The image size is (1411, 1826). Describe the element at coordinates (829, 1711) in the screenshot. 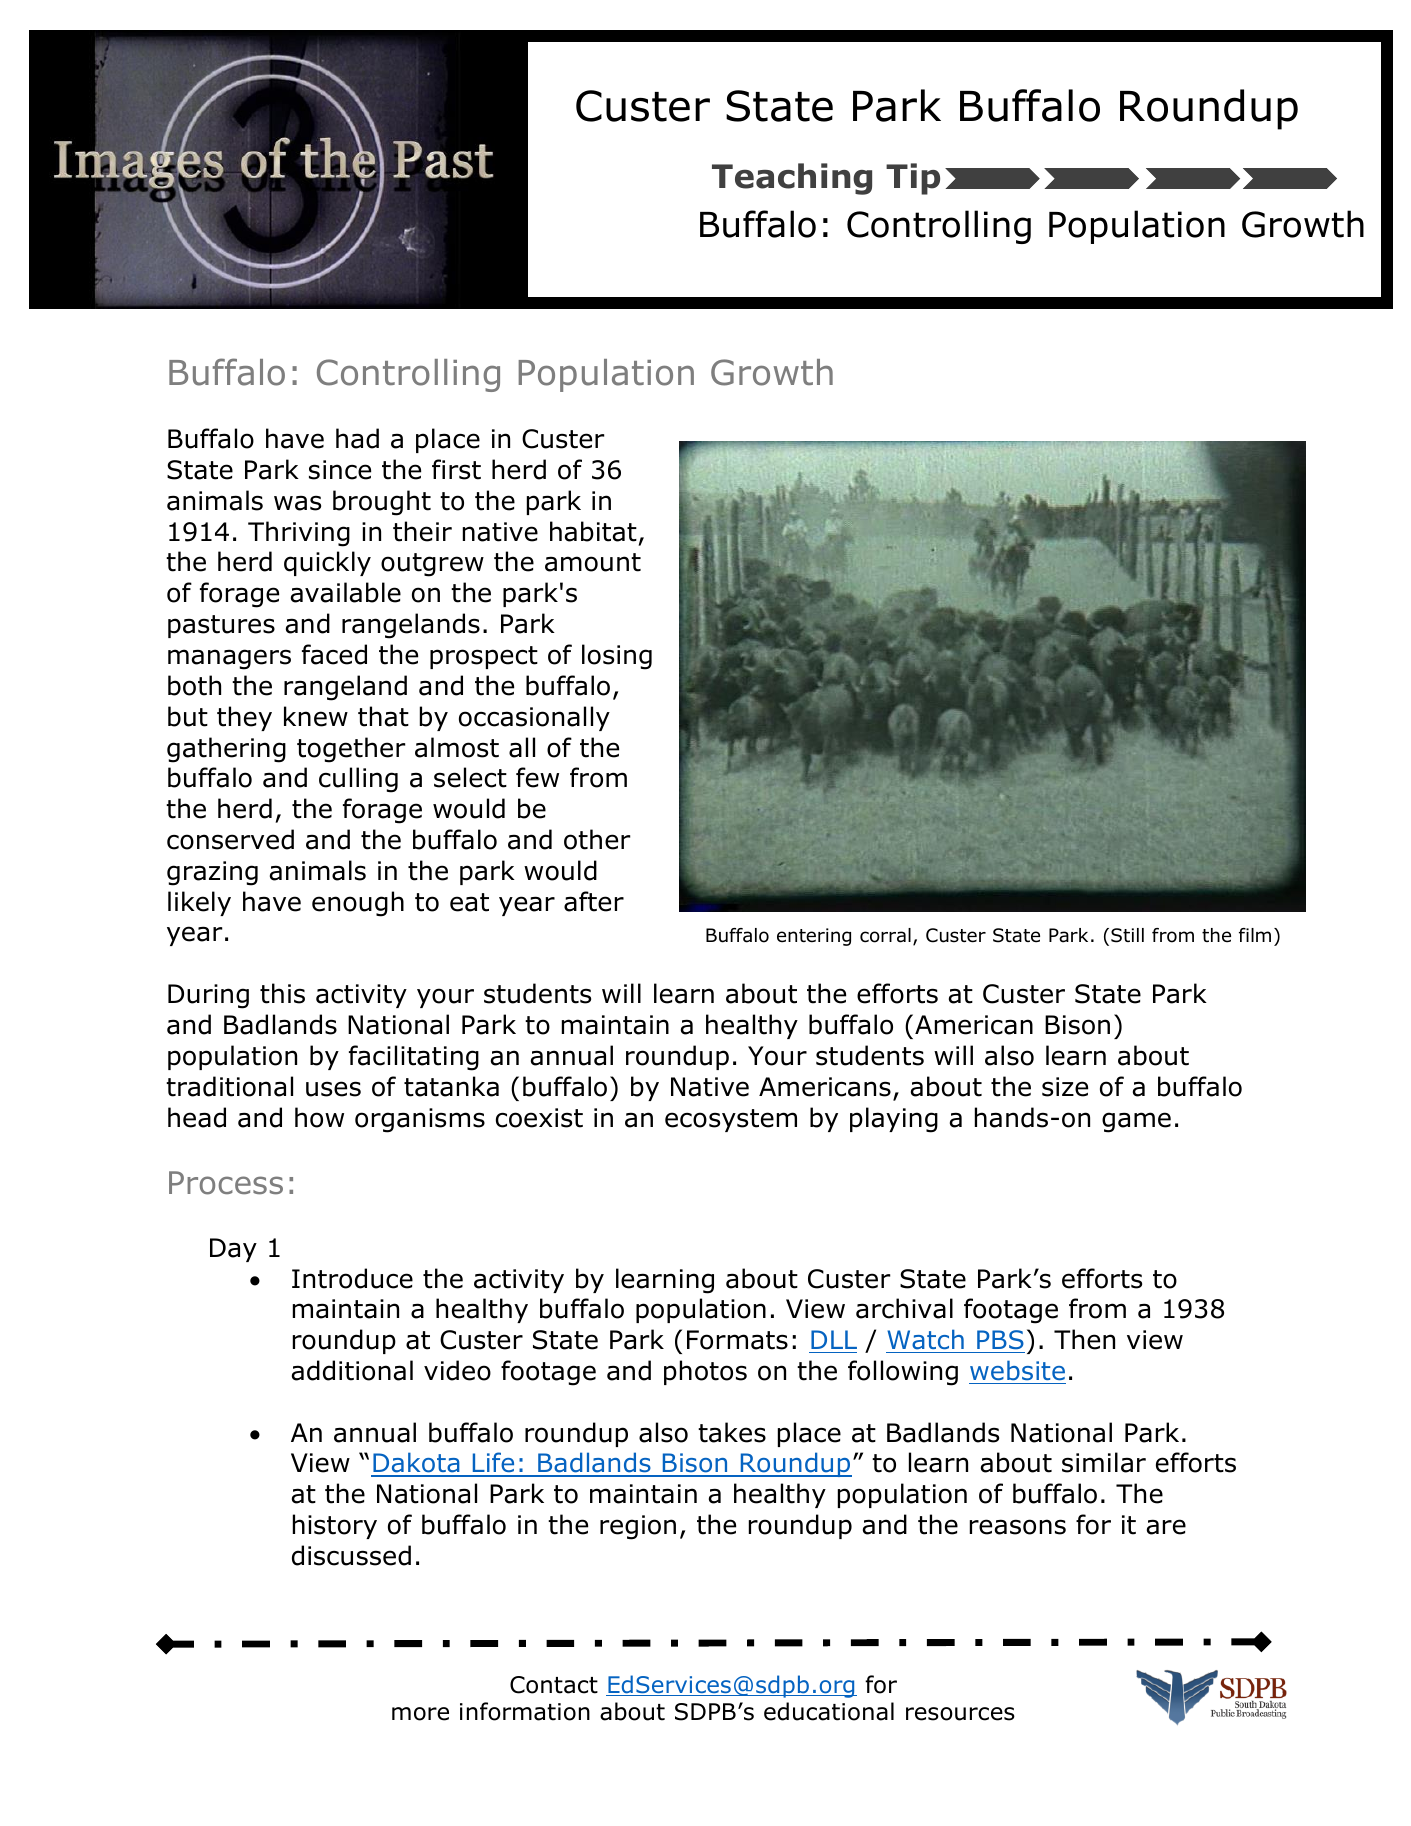

I see `educational` at that location.
